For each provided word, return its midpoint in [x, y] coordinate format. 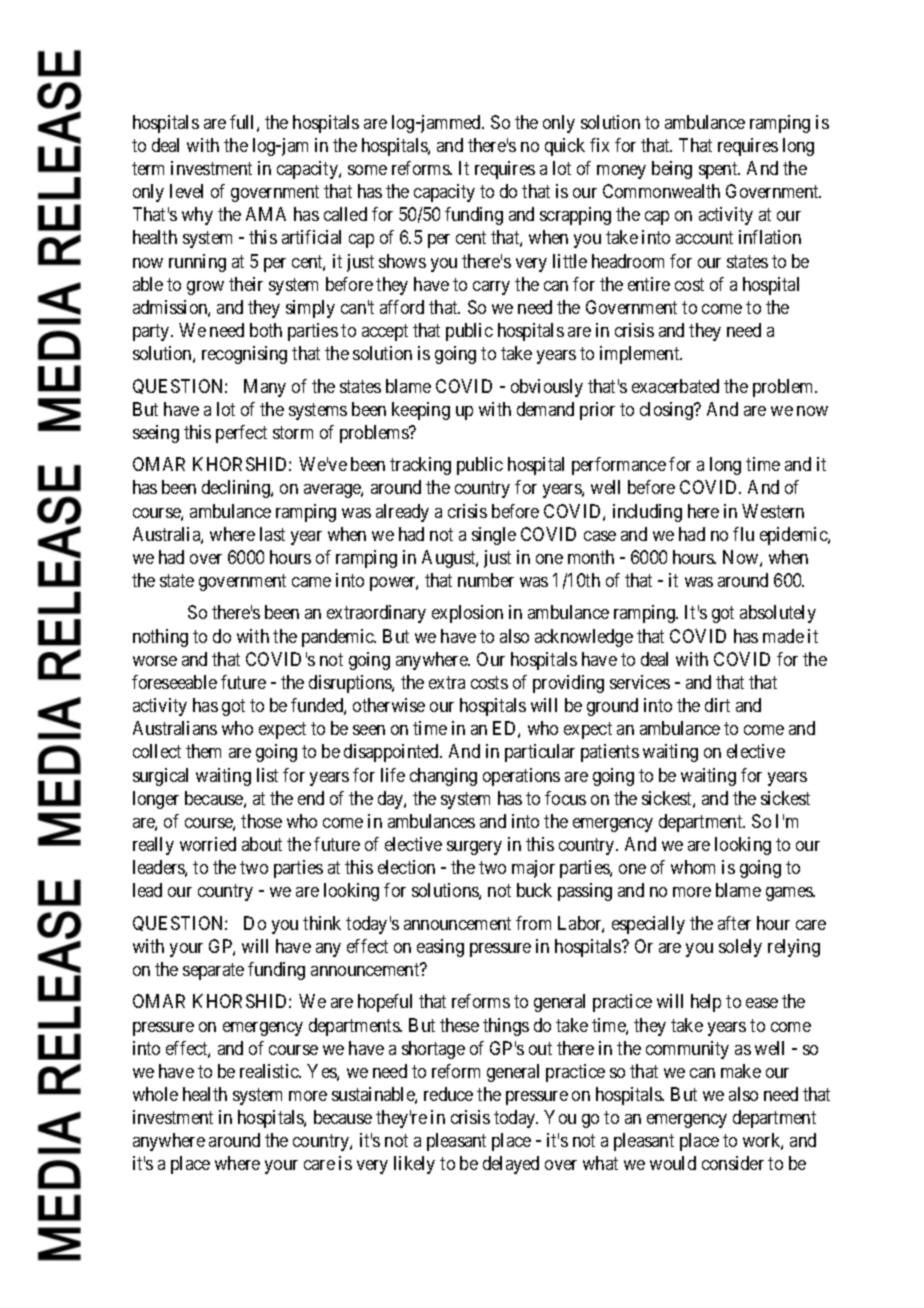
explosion [467, 614]
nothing [160, 638]
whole [155, 1094]
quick [565, 147]
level [186, 191]
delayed [511, 1165]
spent [719, 170]
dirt [717, 705]
